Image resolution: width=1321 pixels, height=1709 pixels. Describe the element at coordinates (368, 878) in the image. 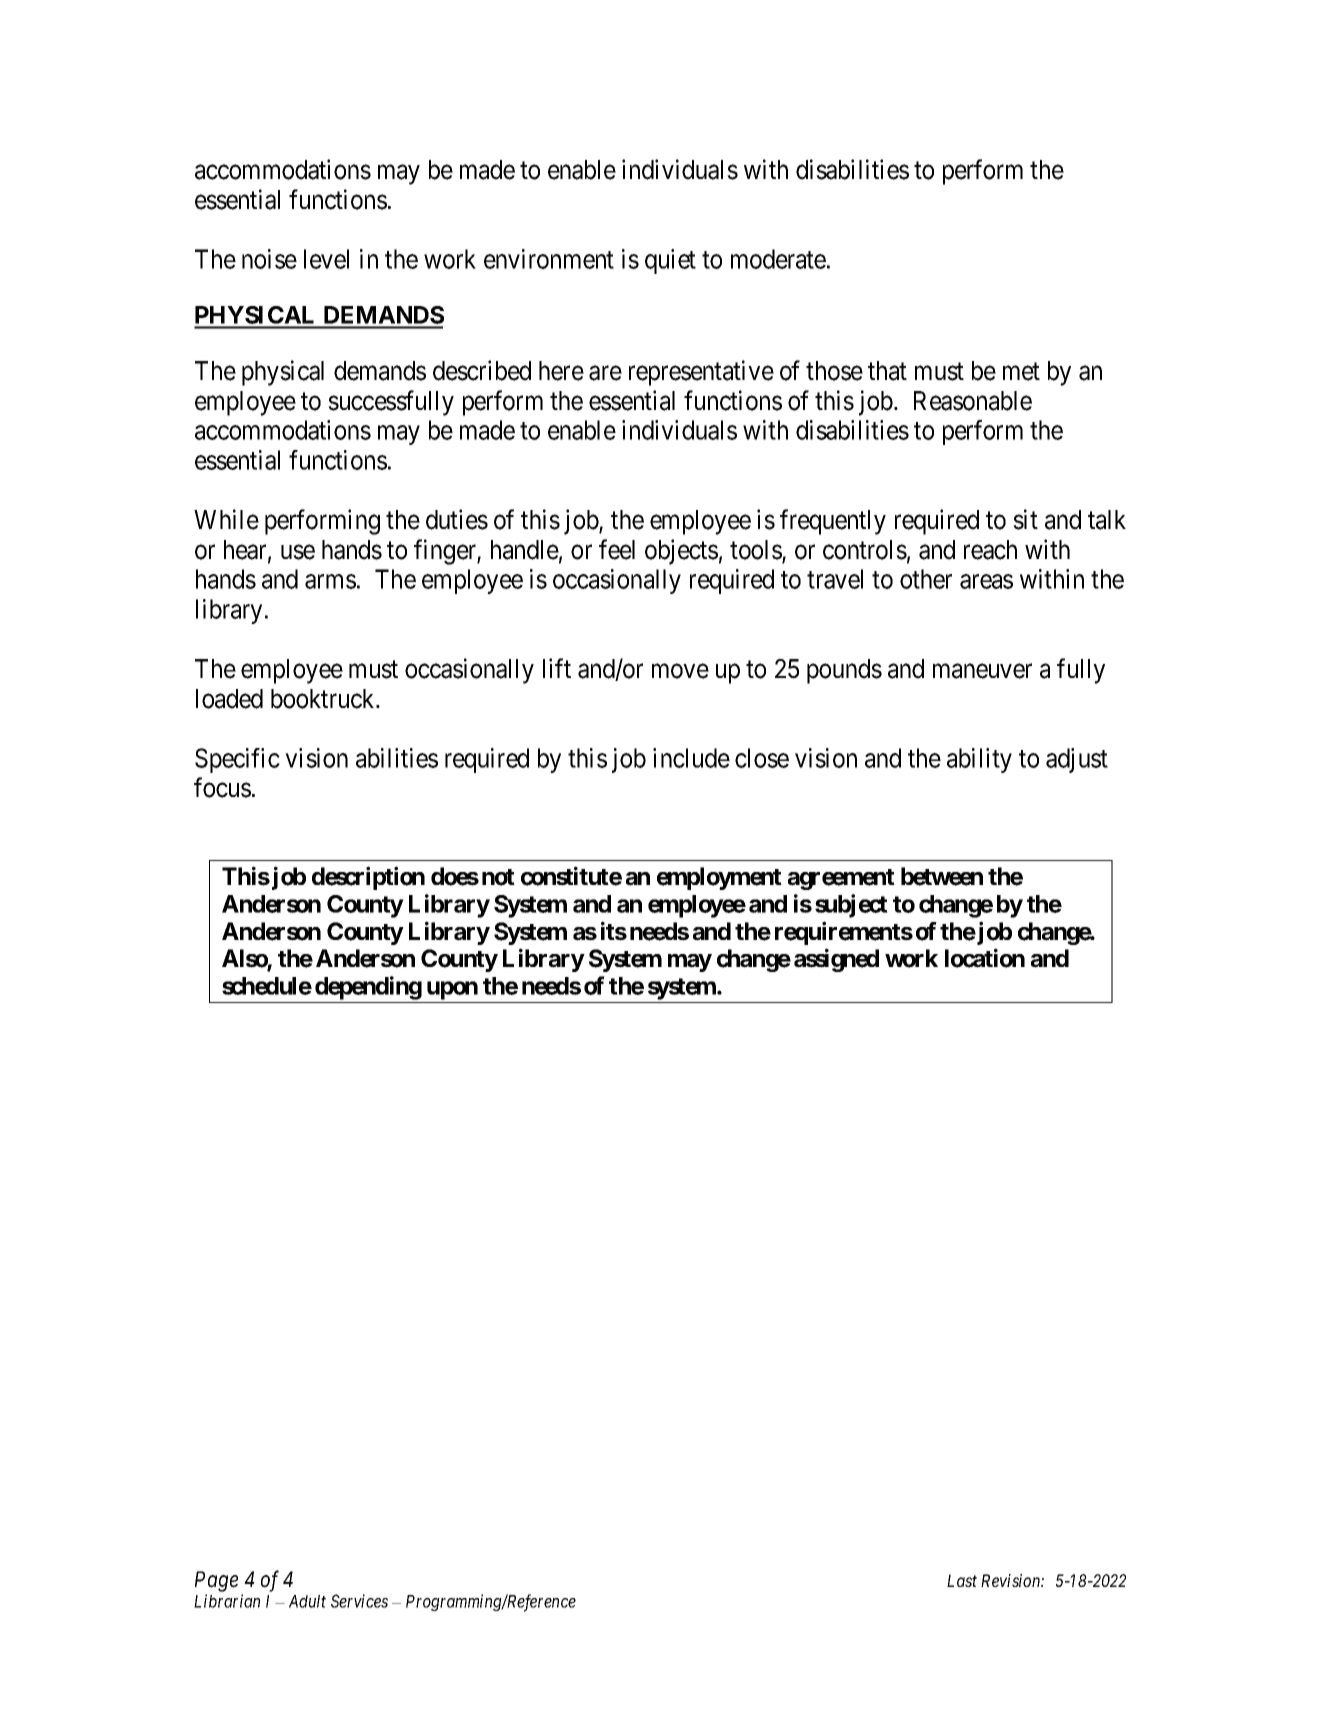

I see `description` at that location.
